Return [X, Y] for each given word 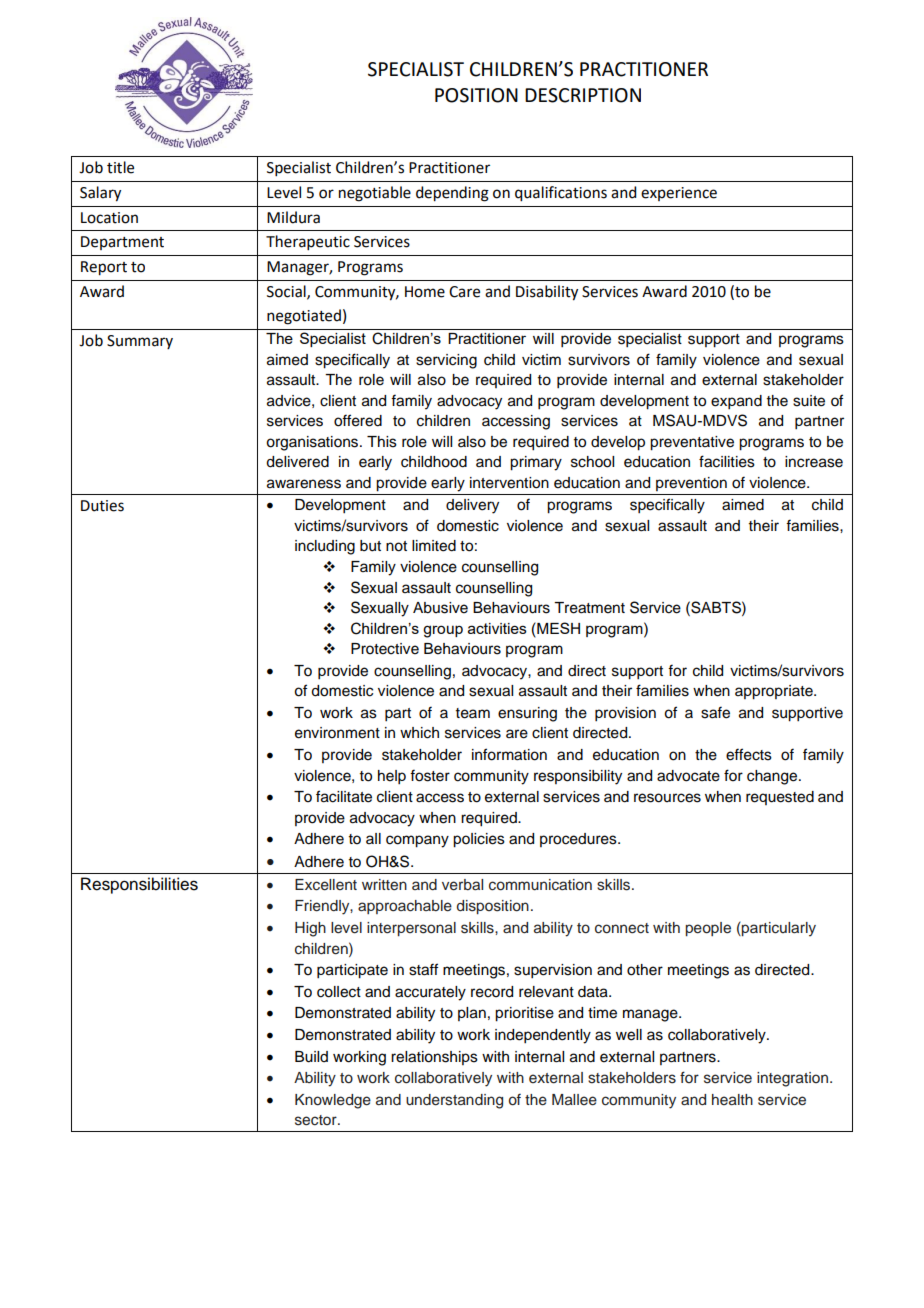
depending [452, 194]
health [732, 1099]
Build [311, 1057]
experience [679, 194]
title [120, 167]
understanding [454, 1101]
